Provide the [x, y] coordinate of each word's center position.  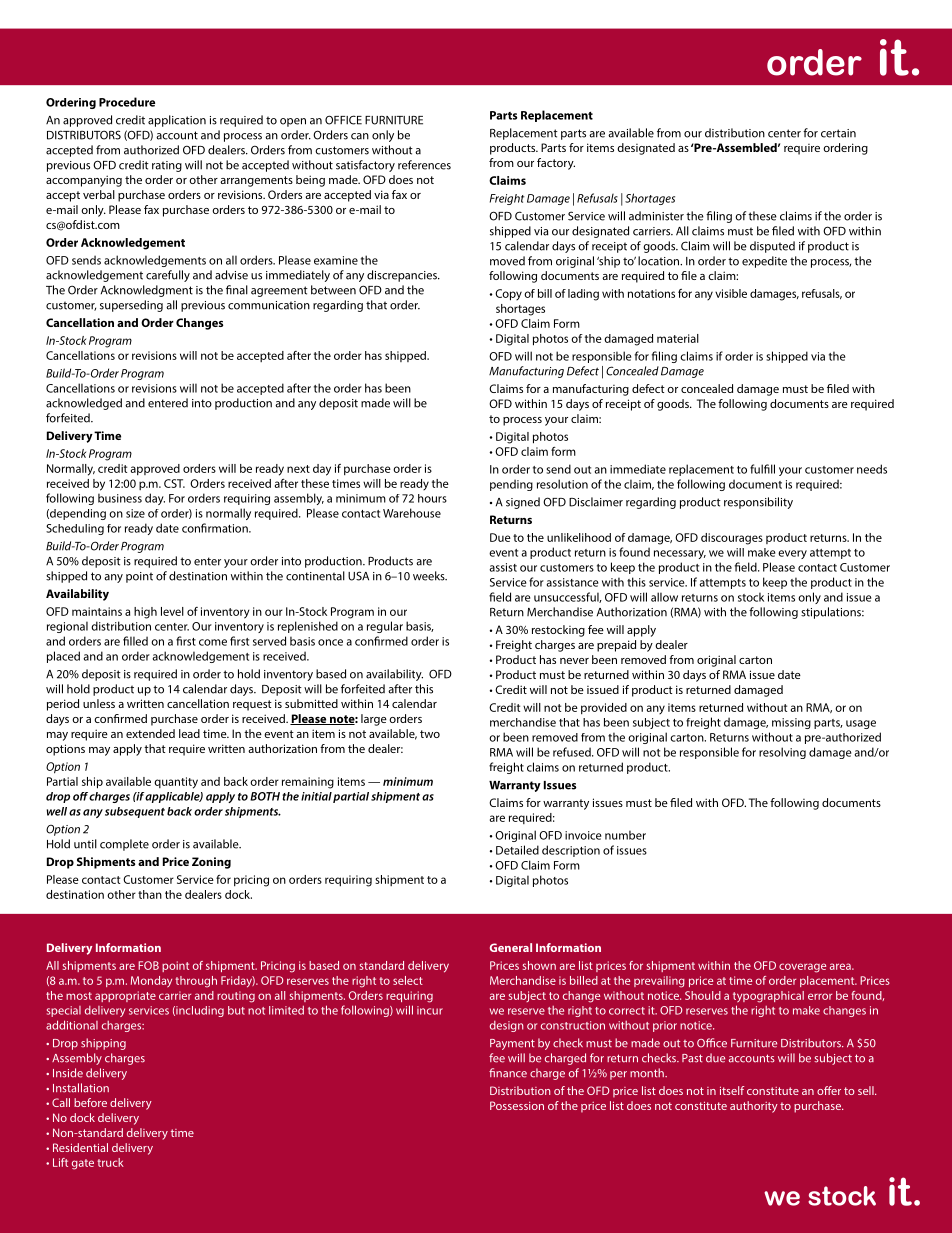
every [792, 554]
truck [110, 1162]
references [424, 165]
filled [135, 641]
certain [838, 133]
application [177, 121]
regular [385, 627]
